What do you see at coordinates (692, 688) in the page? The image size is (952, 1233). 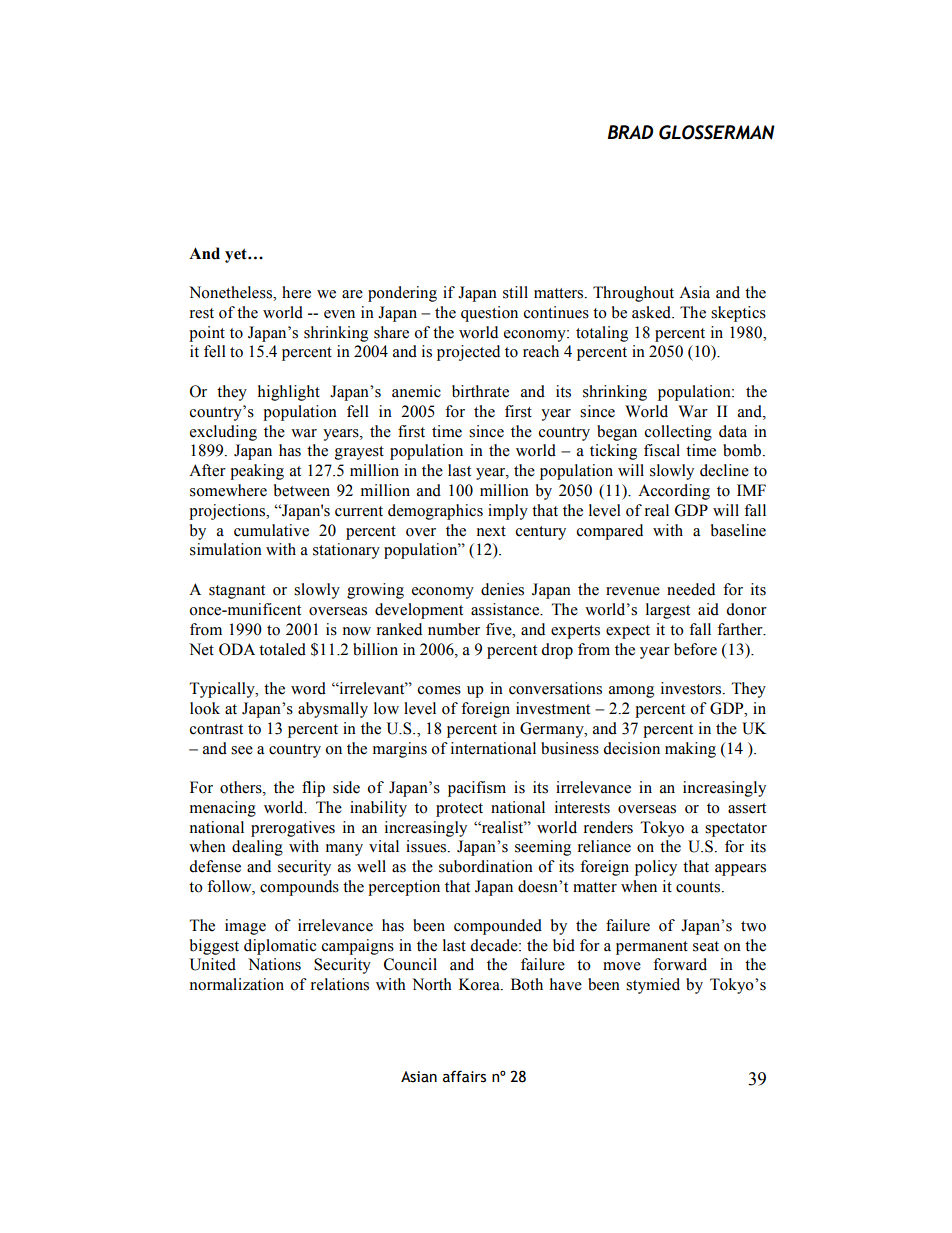 I see `investors` at bounding box center [692, 688].
